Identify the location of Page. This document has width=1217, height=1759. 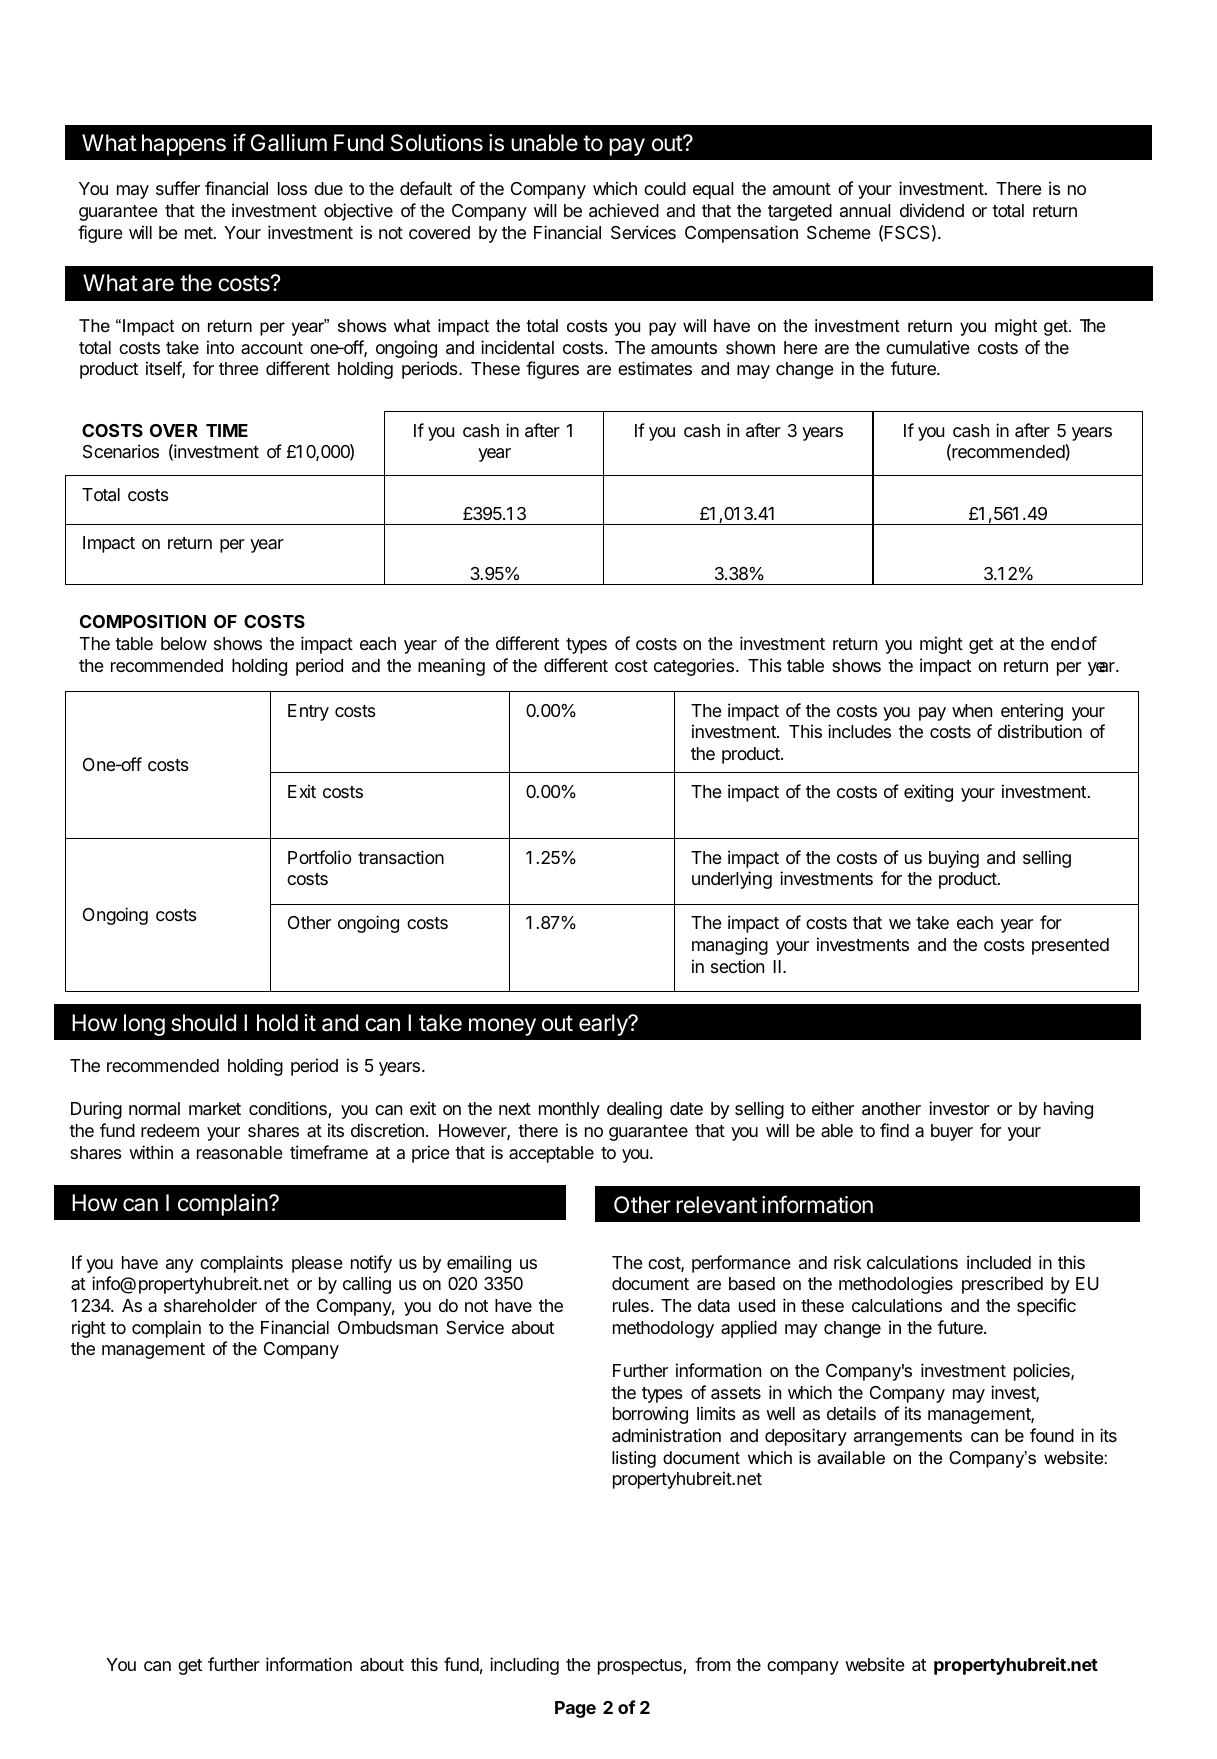
(575, 1709).
